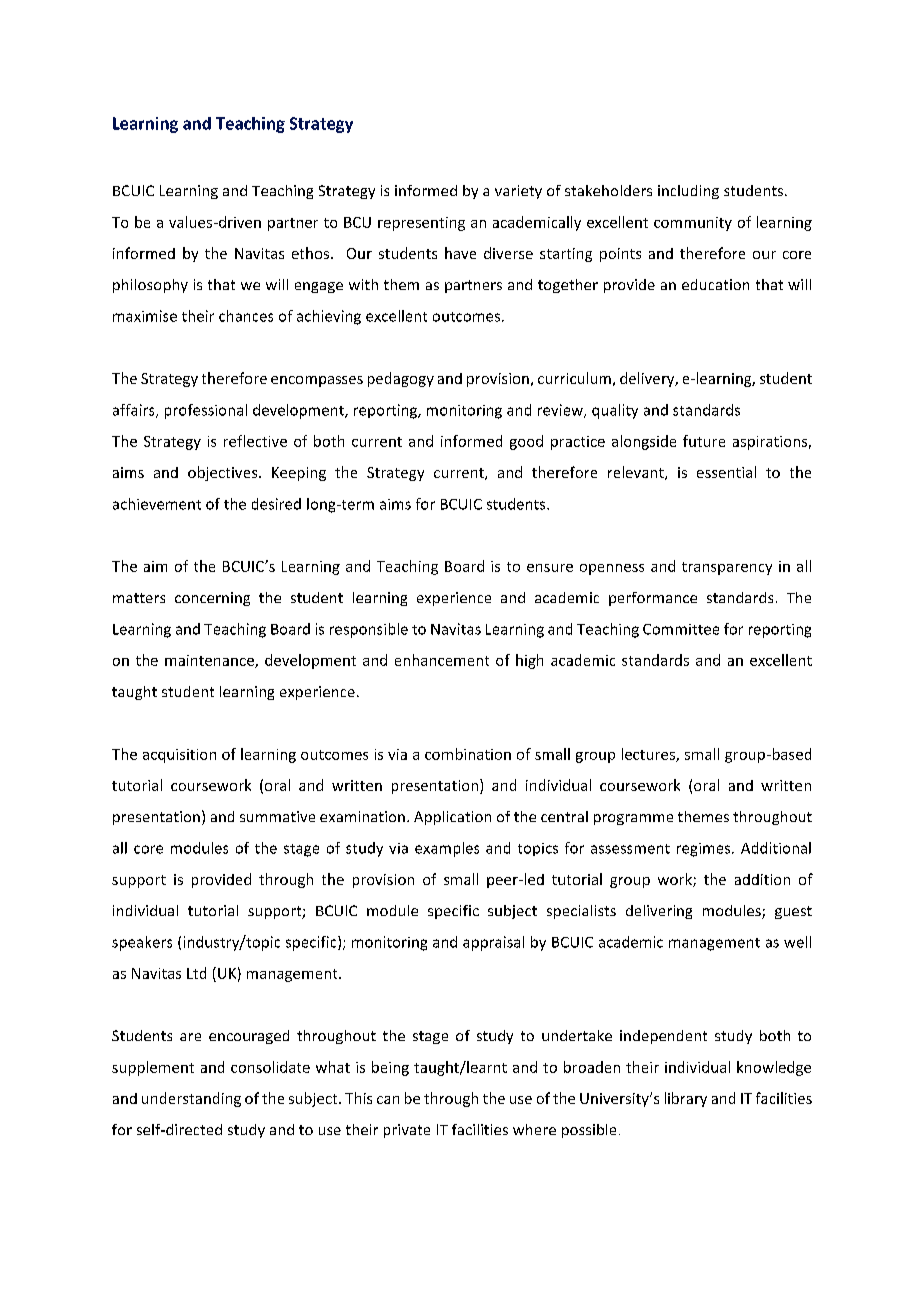 This screenshot has width=924, height=1308. Describe the element at coordinates (693, 224) in the screenshot. I see `community` at that location.
